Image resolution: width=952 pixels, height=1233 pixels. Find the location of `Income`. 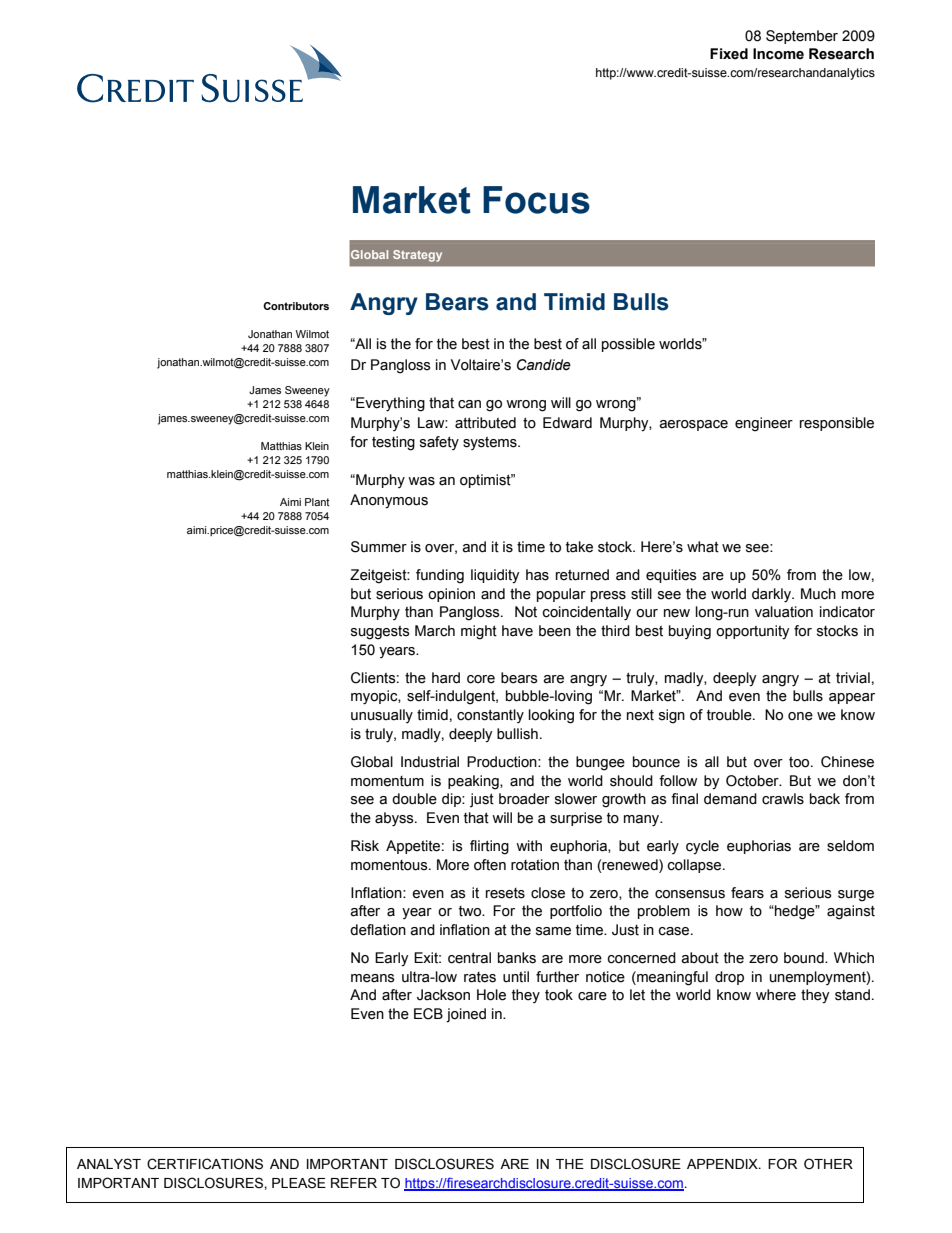

Income is located at coordinates (778, 54).
